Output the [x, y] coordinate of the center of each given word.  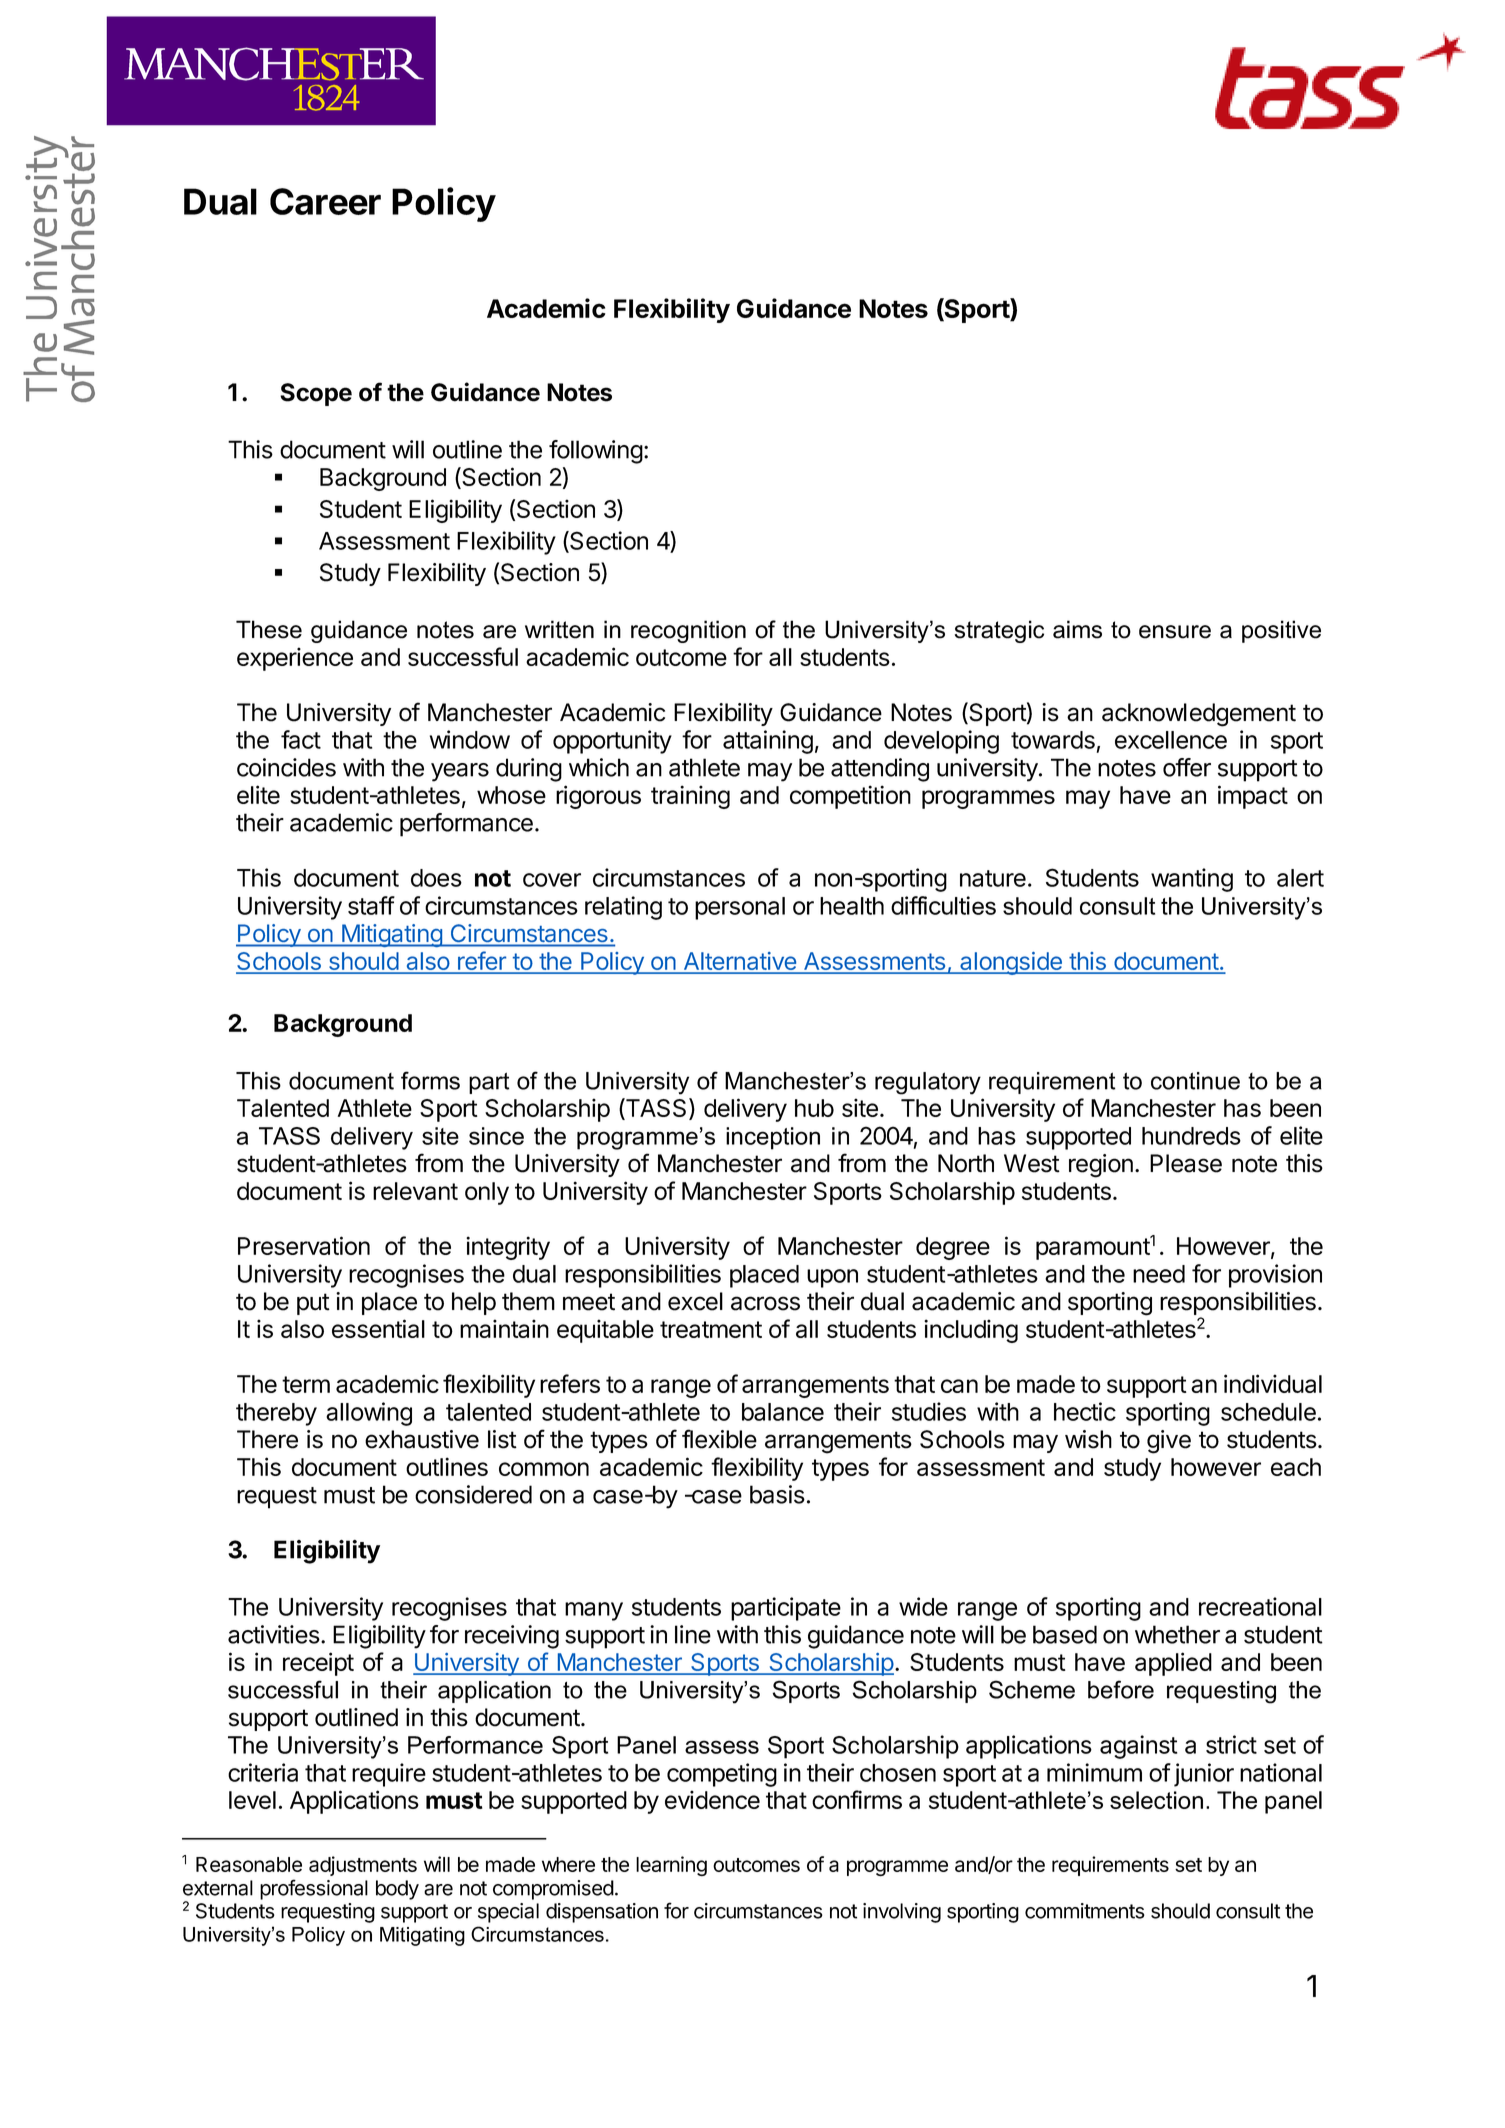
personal [740, 908]
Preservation [304, 1245]
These [269, 629]
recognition [688, 631]
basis [777, 1494]
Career [325, 201]
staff [371, 905]
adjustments [363, 1866]
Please [1186, 1163]
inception [773, 1138]
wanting [1192, 880]
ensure [1175, 632]
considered [473, 1494]
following [596, 452]
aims [1077, 629]
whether [1177, 1634]
